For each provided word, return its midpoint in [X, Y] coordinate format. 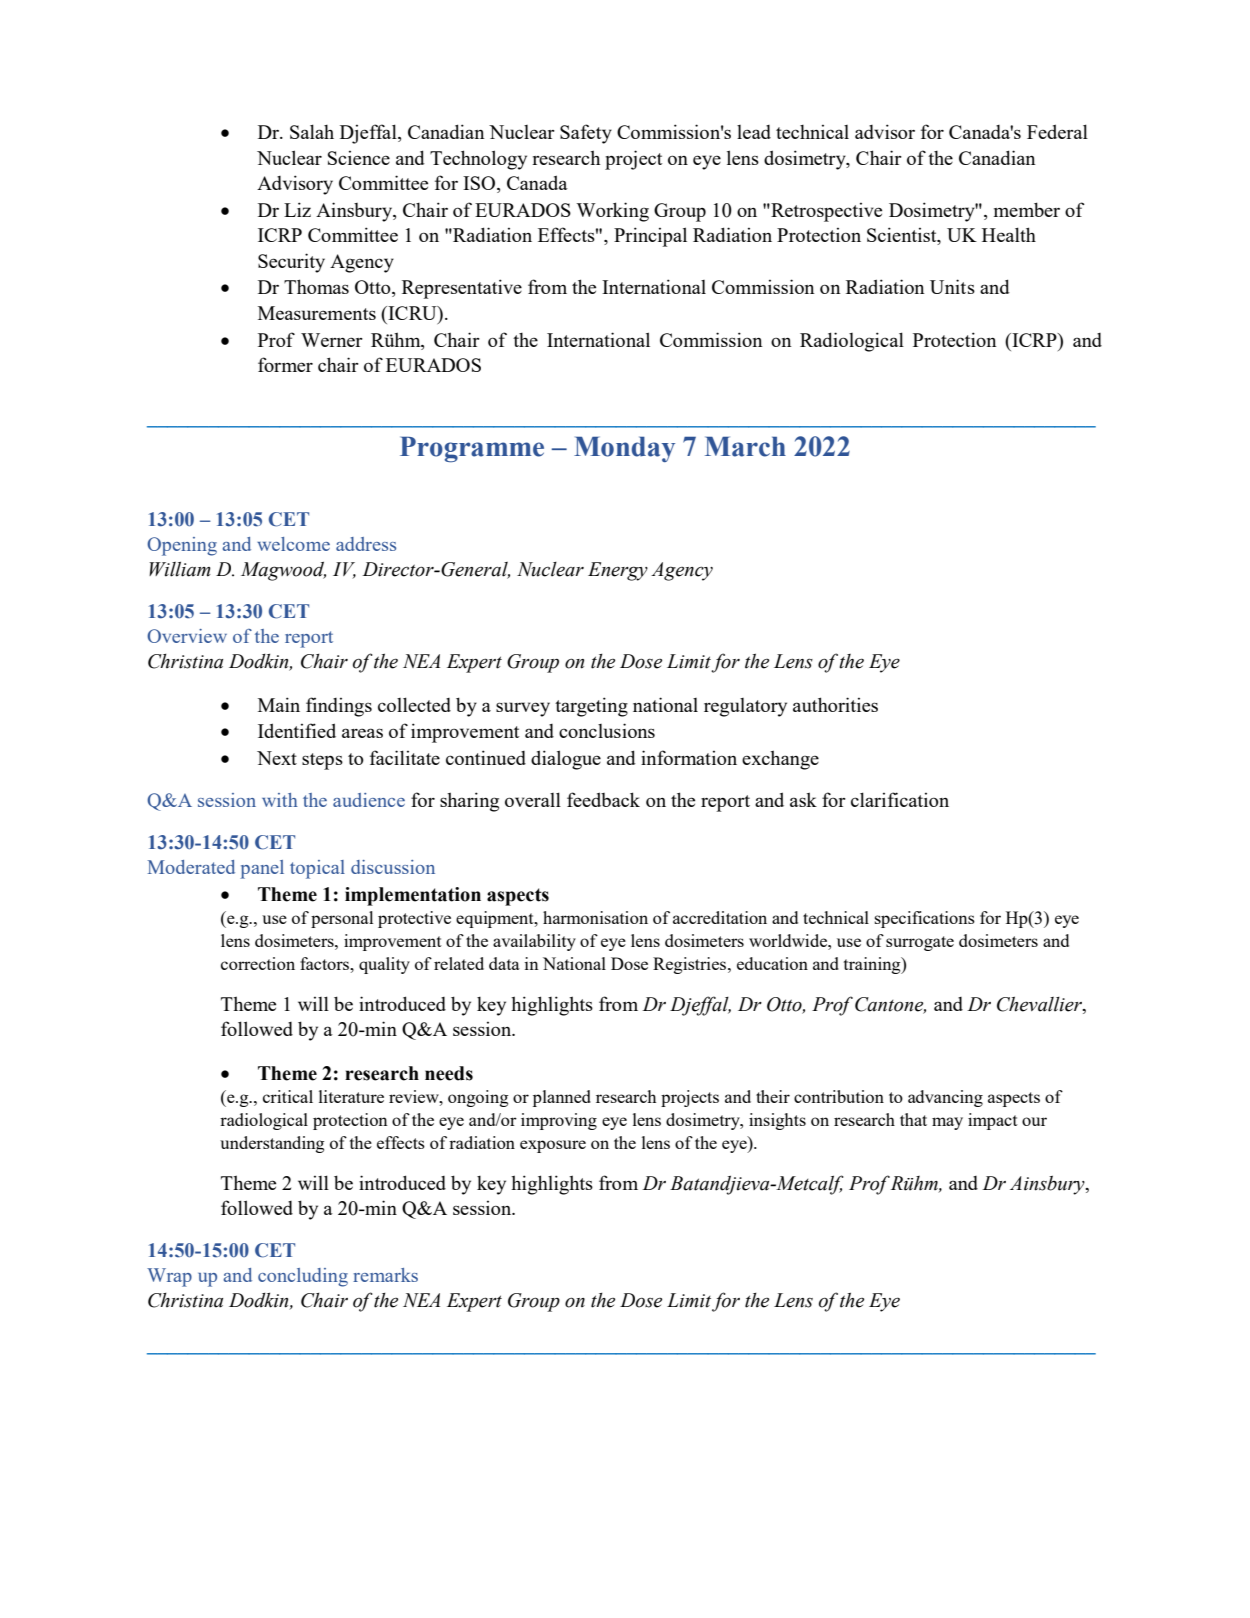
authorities [835, 704]
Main [279, 704]
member [1027, 209]
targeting [591, 707]
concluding [303, 1277]
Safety [586, 134]
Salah [312, 131]
